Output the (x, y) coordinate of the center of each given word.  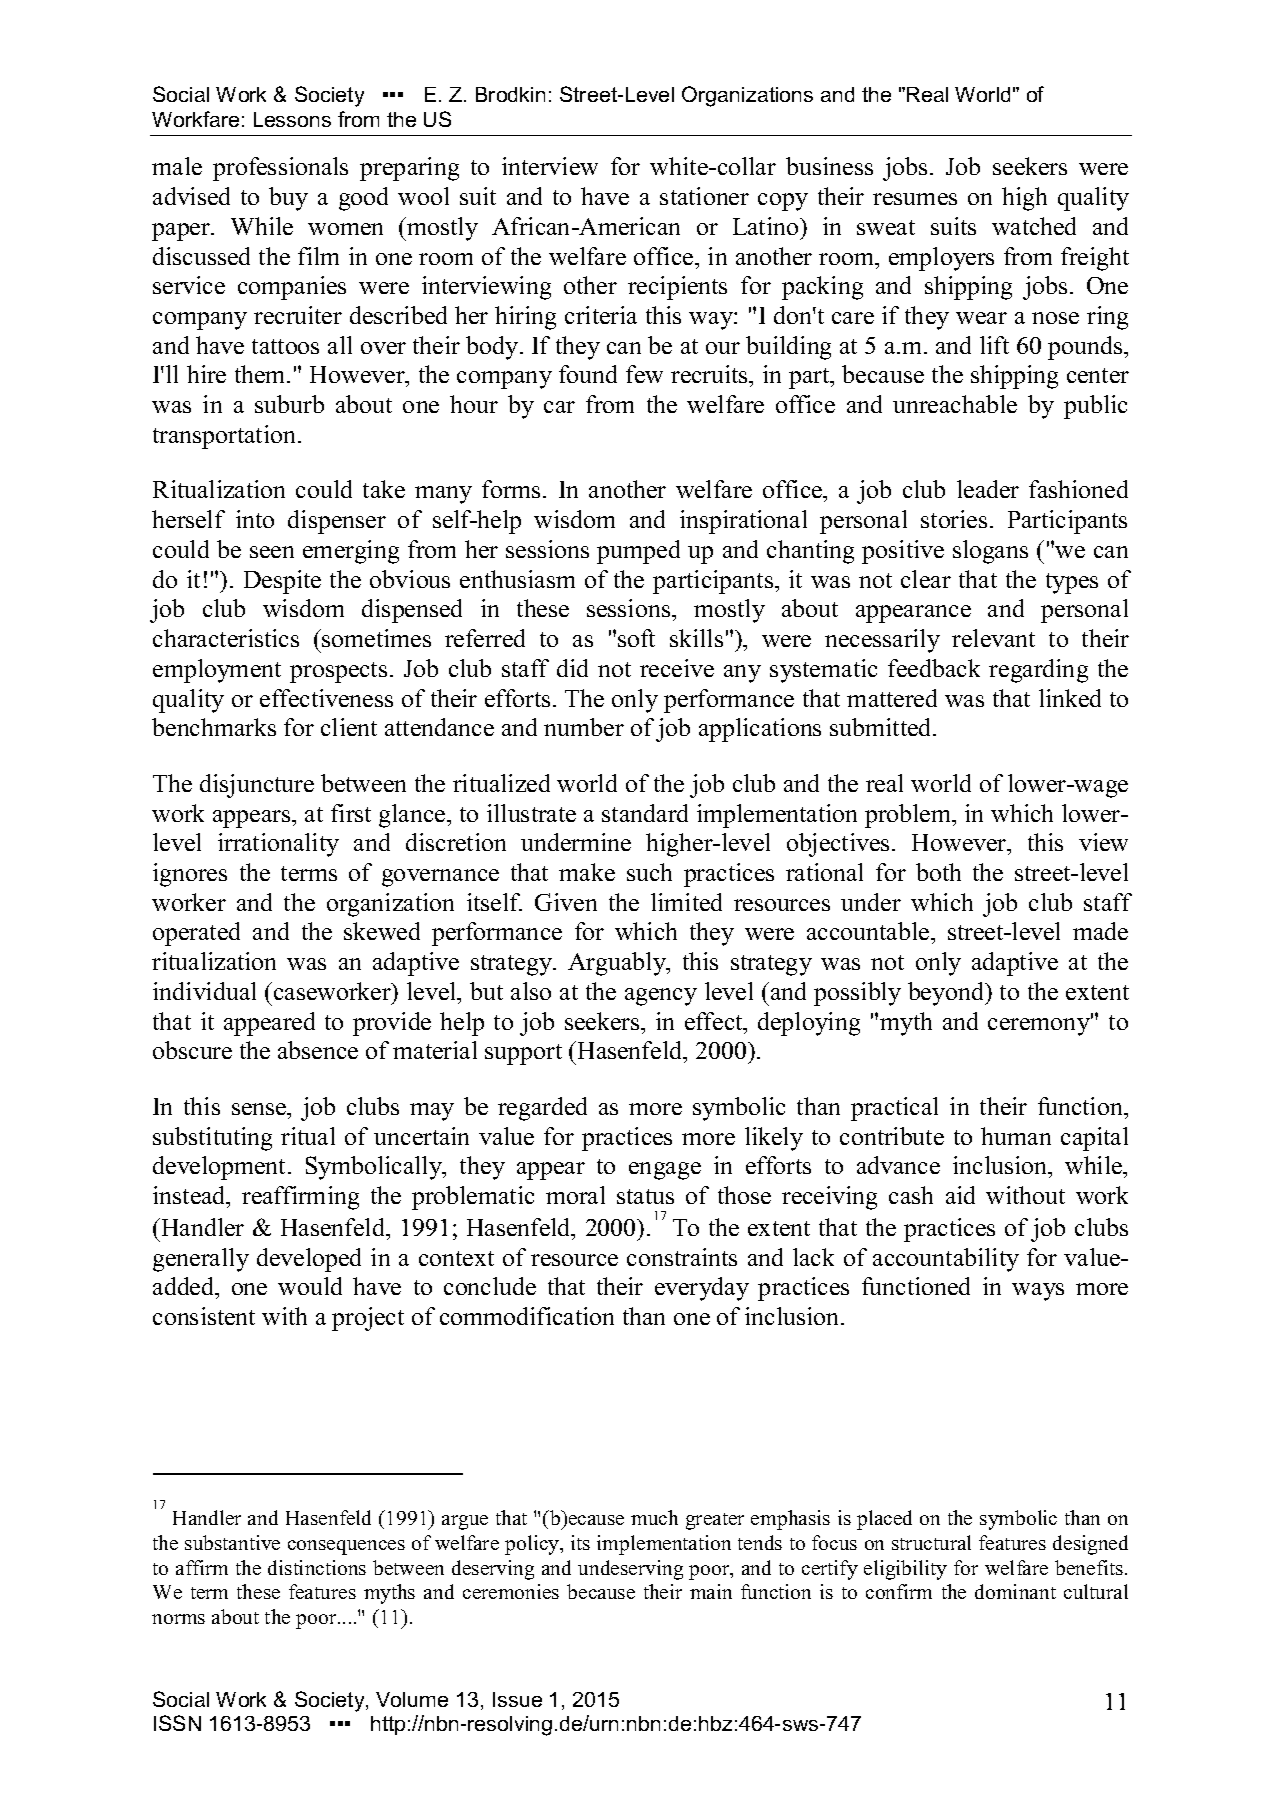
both (938, 872)
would (310, 1286)
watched (1034, 226)
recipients (677, 288)
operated (196, 934)
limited (686, 902)
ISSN (177, 1723)
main (711, 1591)
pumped (638, 552)
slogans (990, 552)
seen (272, 552)
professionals (280, 169)
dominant (1015, 1591)
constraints (682, 1257)
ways (1038, 1292)
